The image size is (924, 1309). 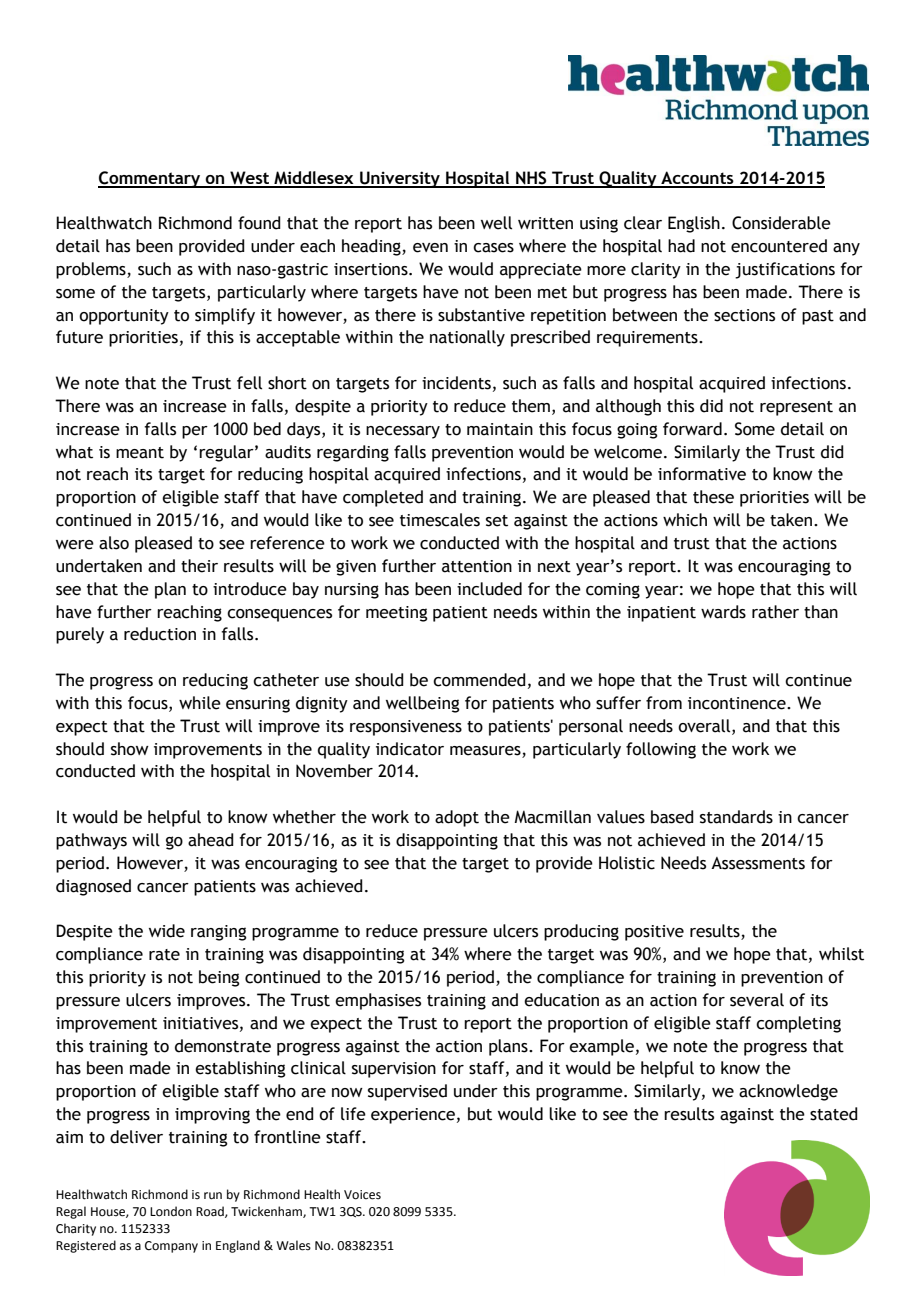 I want to click on while, so click(x=200, y=703).
